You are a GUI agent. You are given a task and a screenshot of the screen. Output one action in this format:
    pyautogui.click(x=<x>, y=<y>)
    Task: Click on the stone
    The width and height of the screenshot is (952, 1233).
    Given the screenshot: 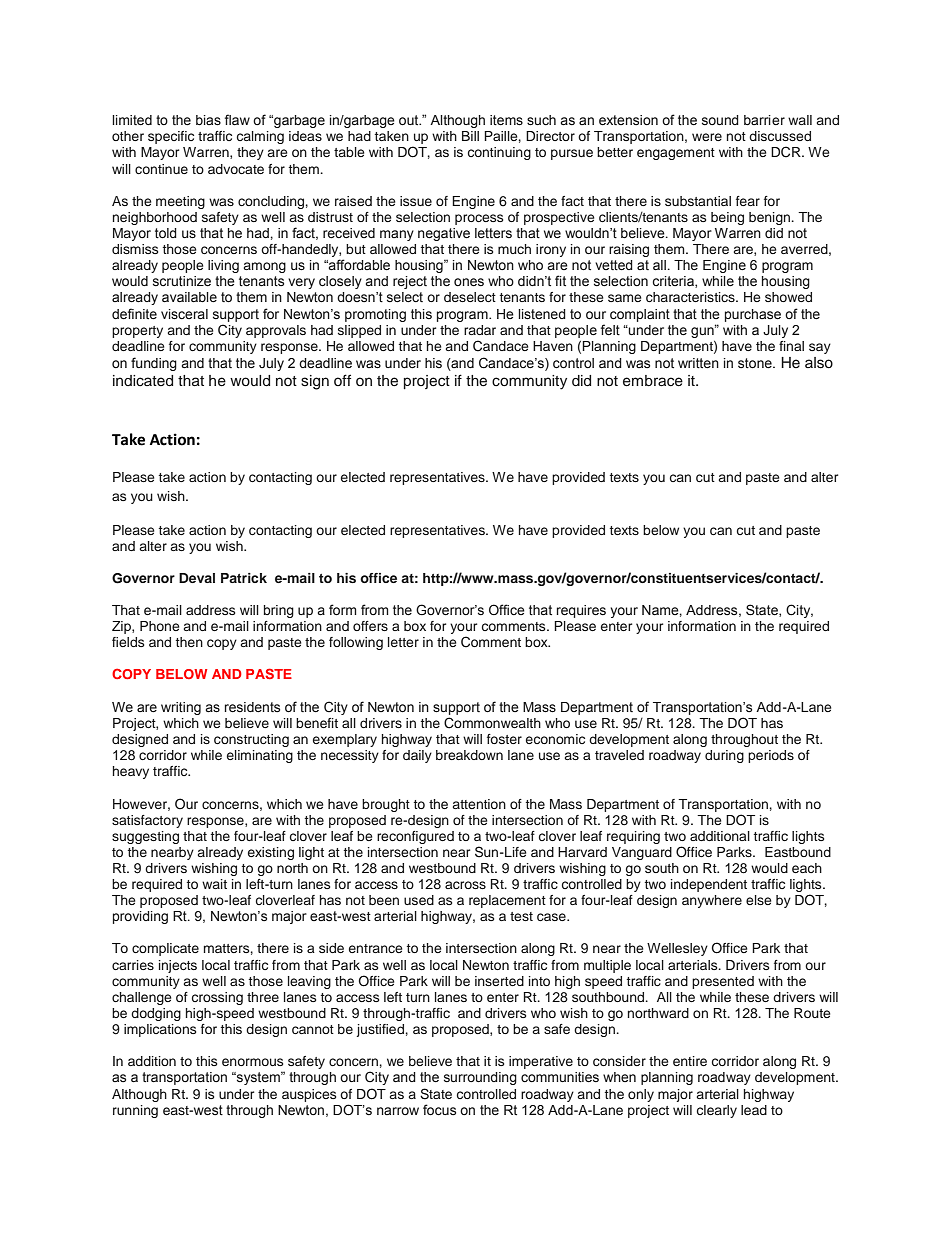 What is the action you would take?
    pyautogui.click(x=756, y=363)
